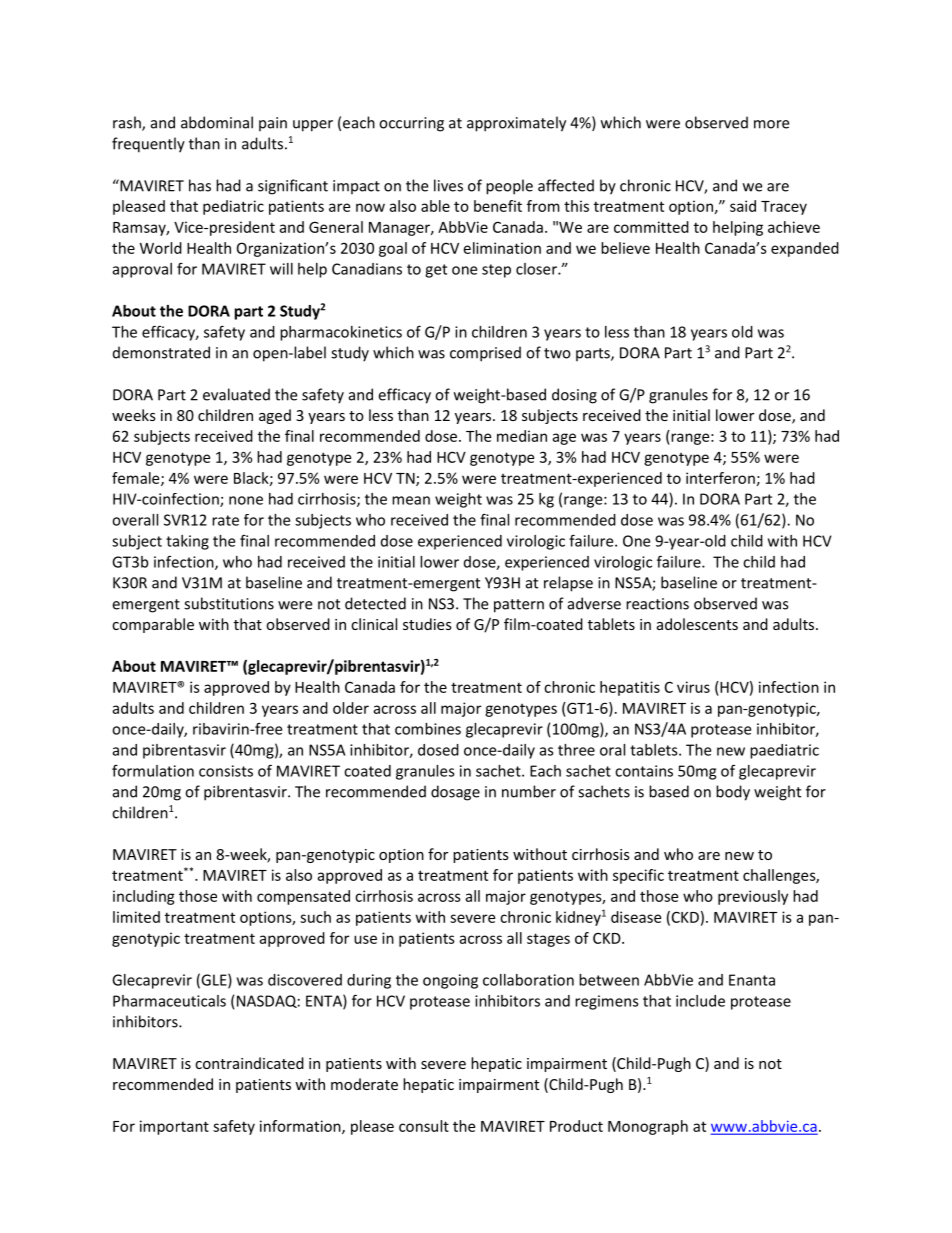 This screenshot has height=1233, width=952. I want to click on consists, so click(226, 771).
